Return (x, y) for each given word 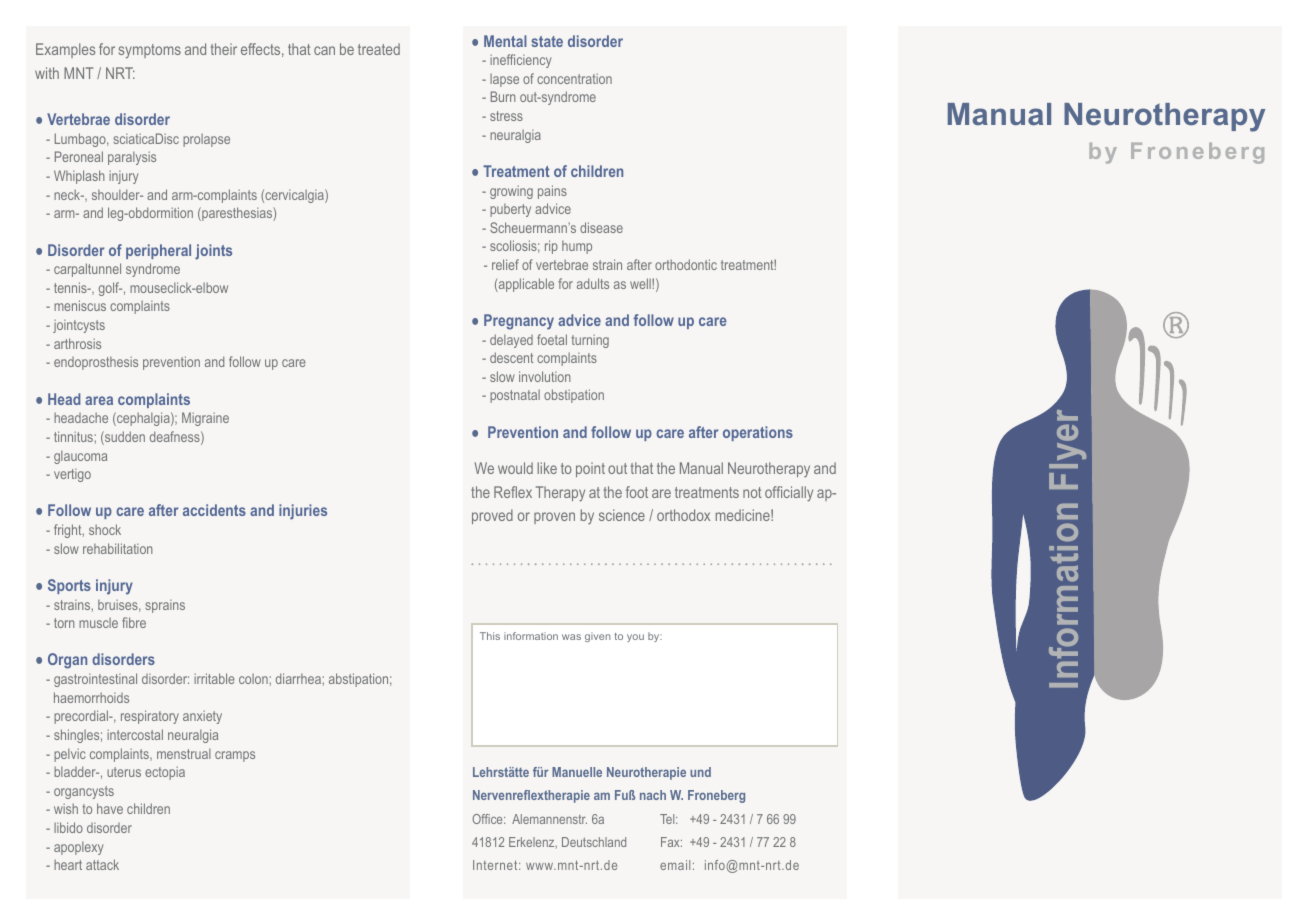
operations (758, 433)
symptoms (150, 51)
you (635, 638)
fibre (134, 622)
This (490, 636)
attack (102, 864)
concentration (574, 78)
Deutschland (594, 842)
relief (505, 264)
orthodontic (686, 264)
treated (379, 49)
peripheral (158, 251)
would (515, 468)
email (675, 865)
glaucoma (80, 457)
